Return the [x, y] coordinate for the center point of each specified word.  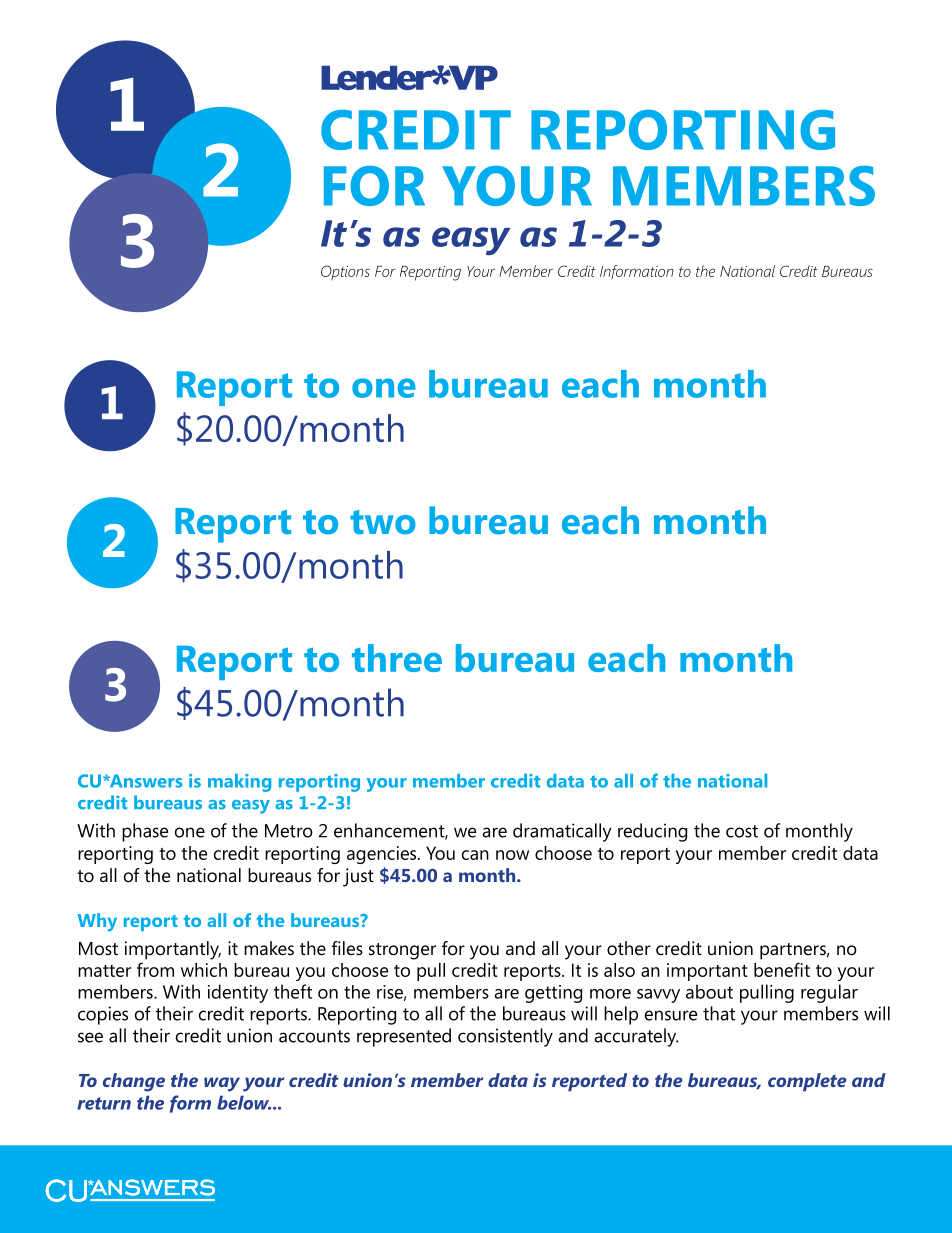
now [512, 855]
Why [97, 922]
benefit [782, 969]
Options [345, 273]
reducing [652, 832]
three [397, 658]
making [239, 783]
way [222, 1084]
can [475, 855]
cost [742, 831]
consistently [505, 1037]
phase [145, 832]
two [383, 522]
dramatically [562, 832]
